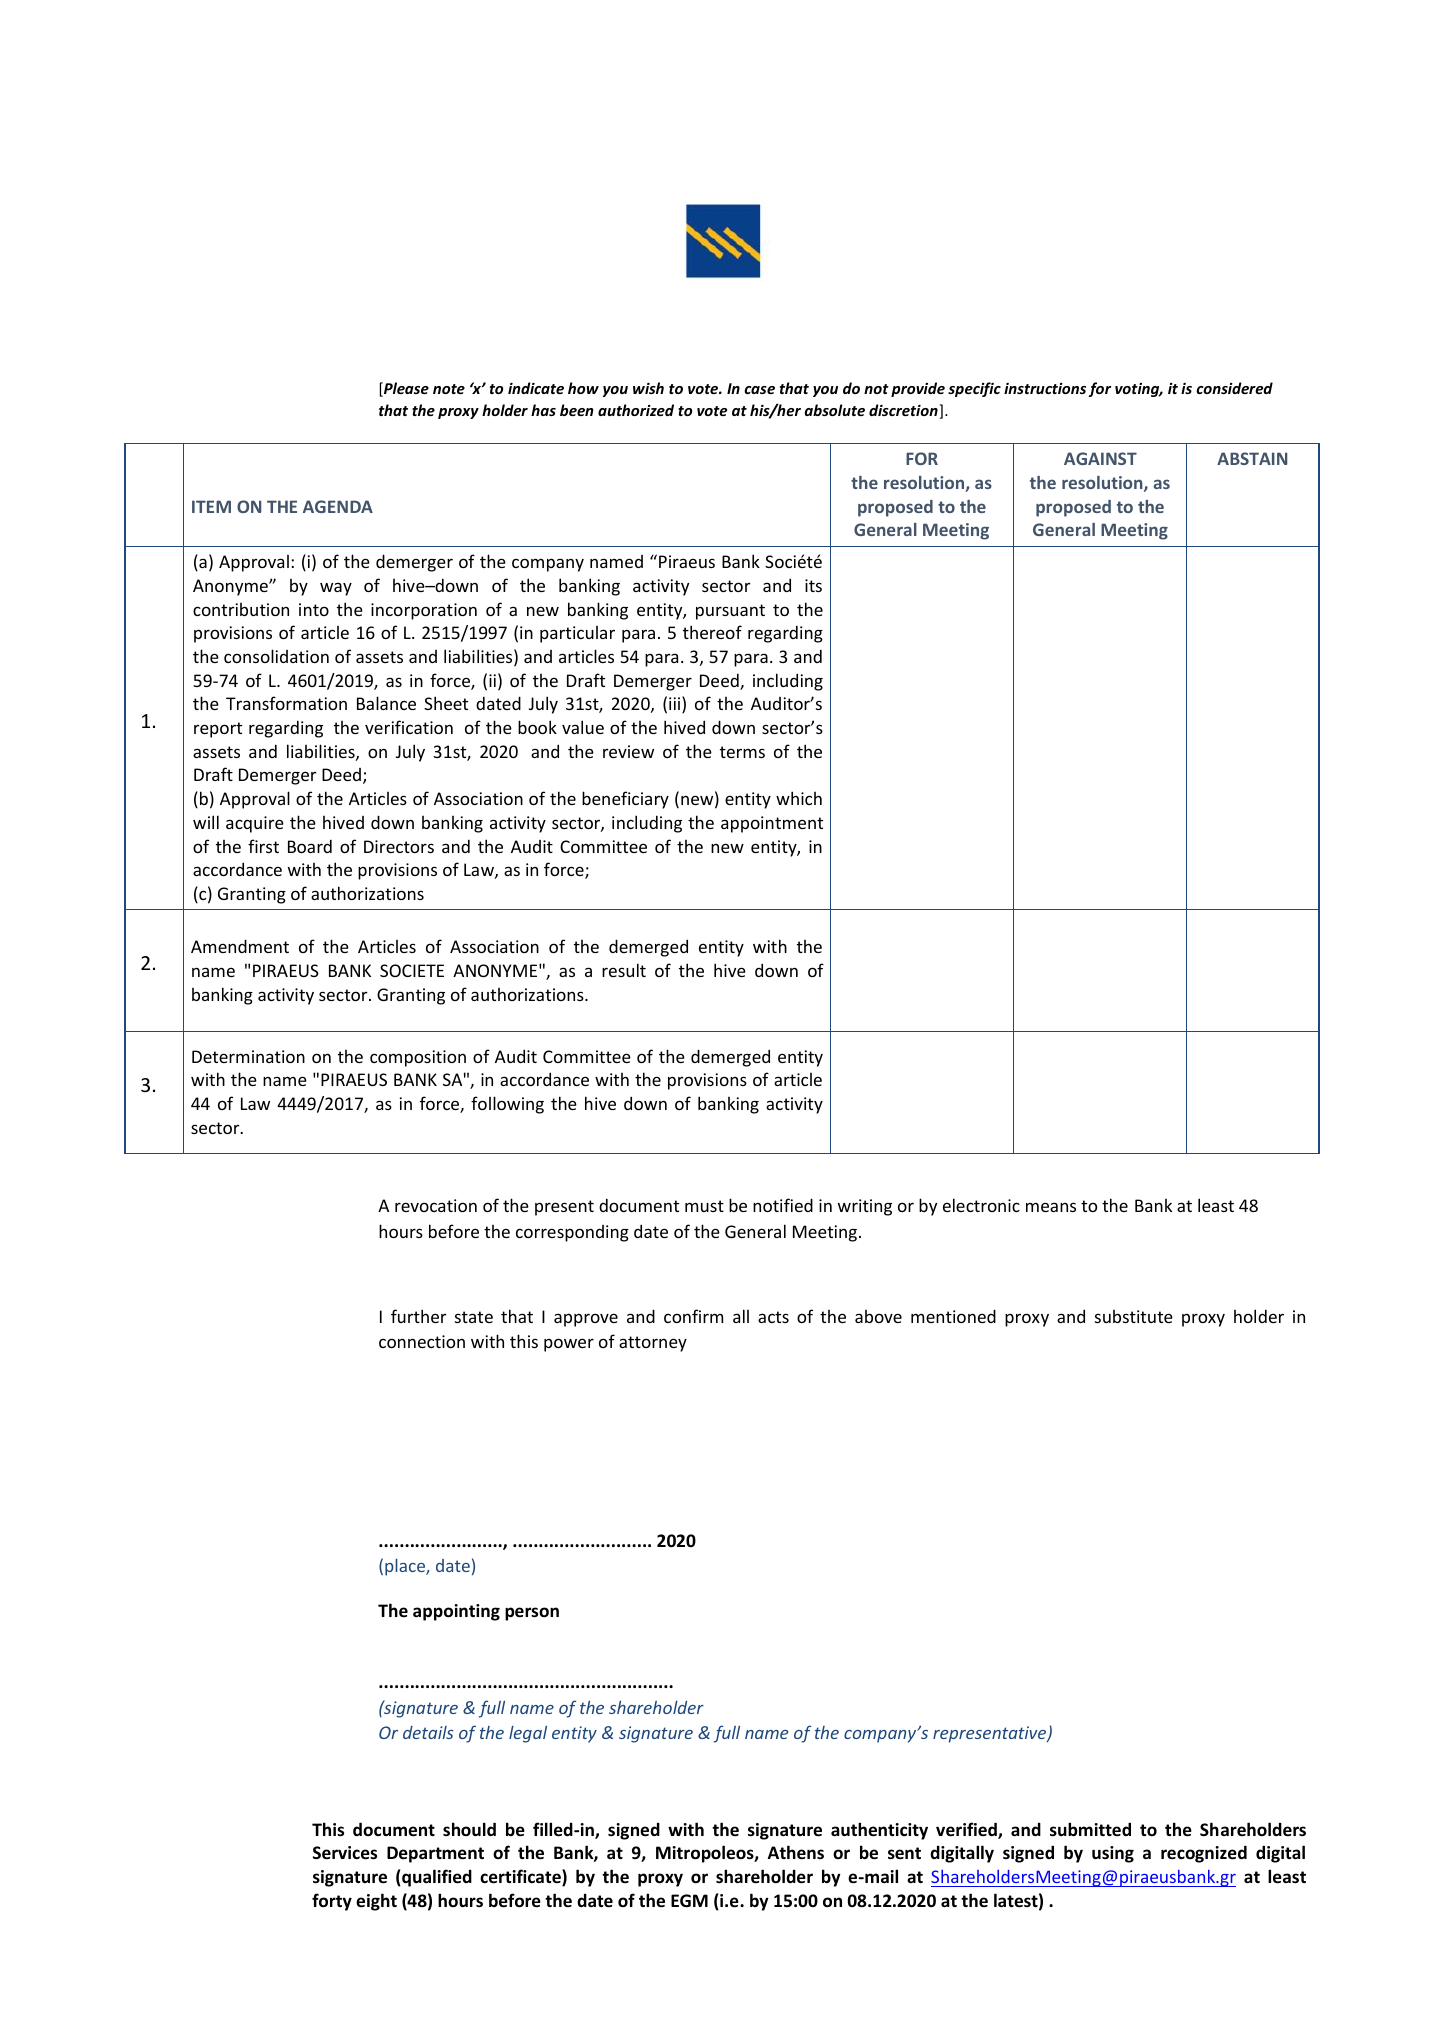 Image resolution: width=1444 pixels, height=2044 pixels. I want to click on result, so click(624, 970).
